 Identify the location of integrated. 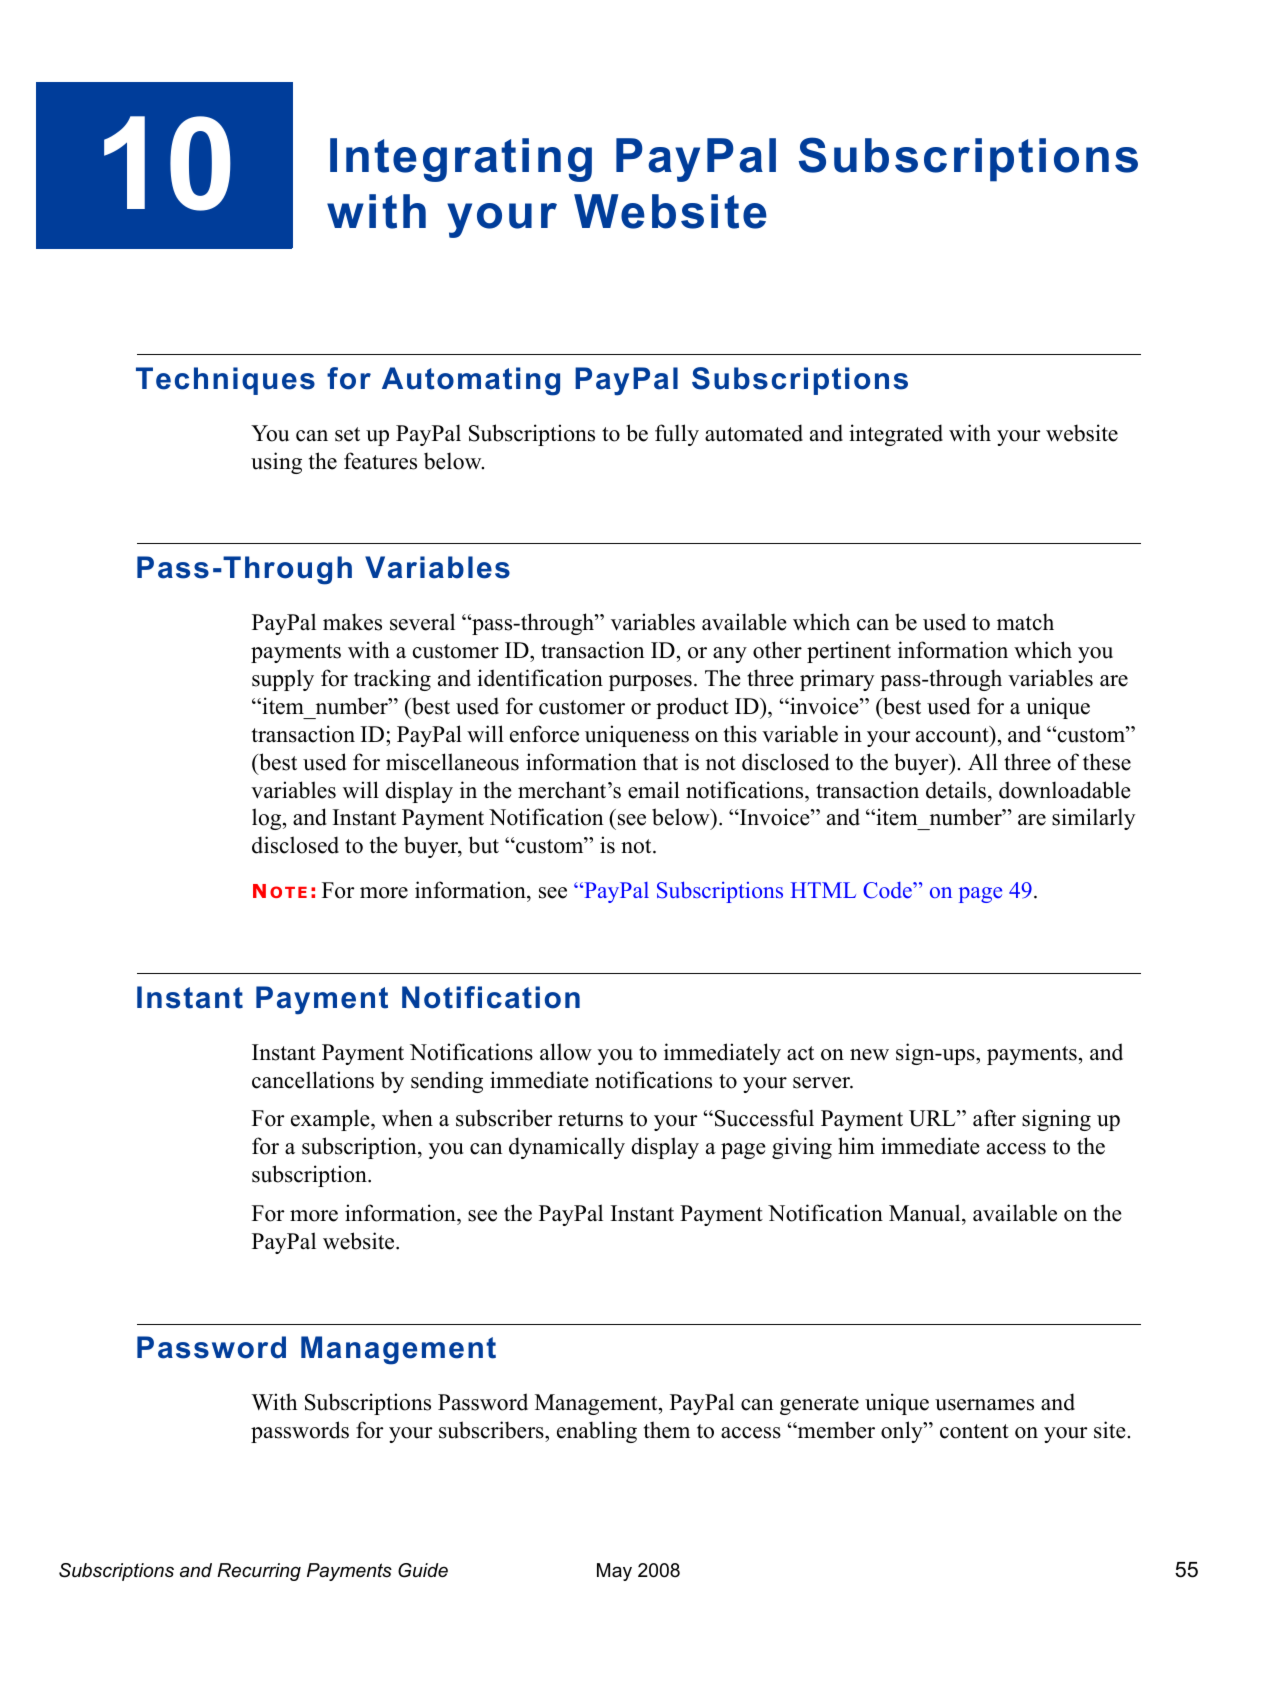
(896, 435).
